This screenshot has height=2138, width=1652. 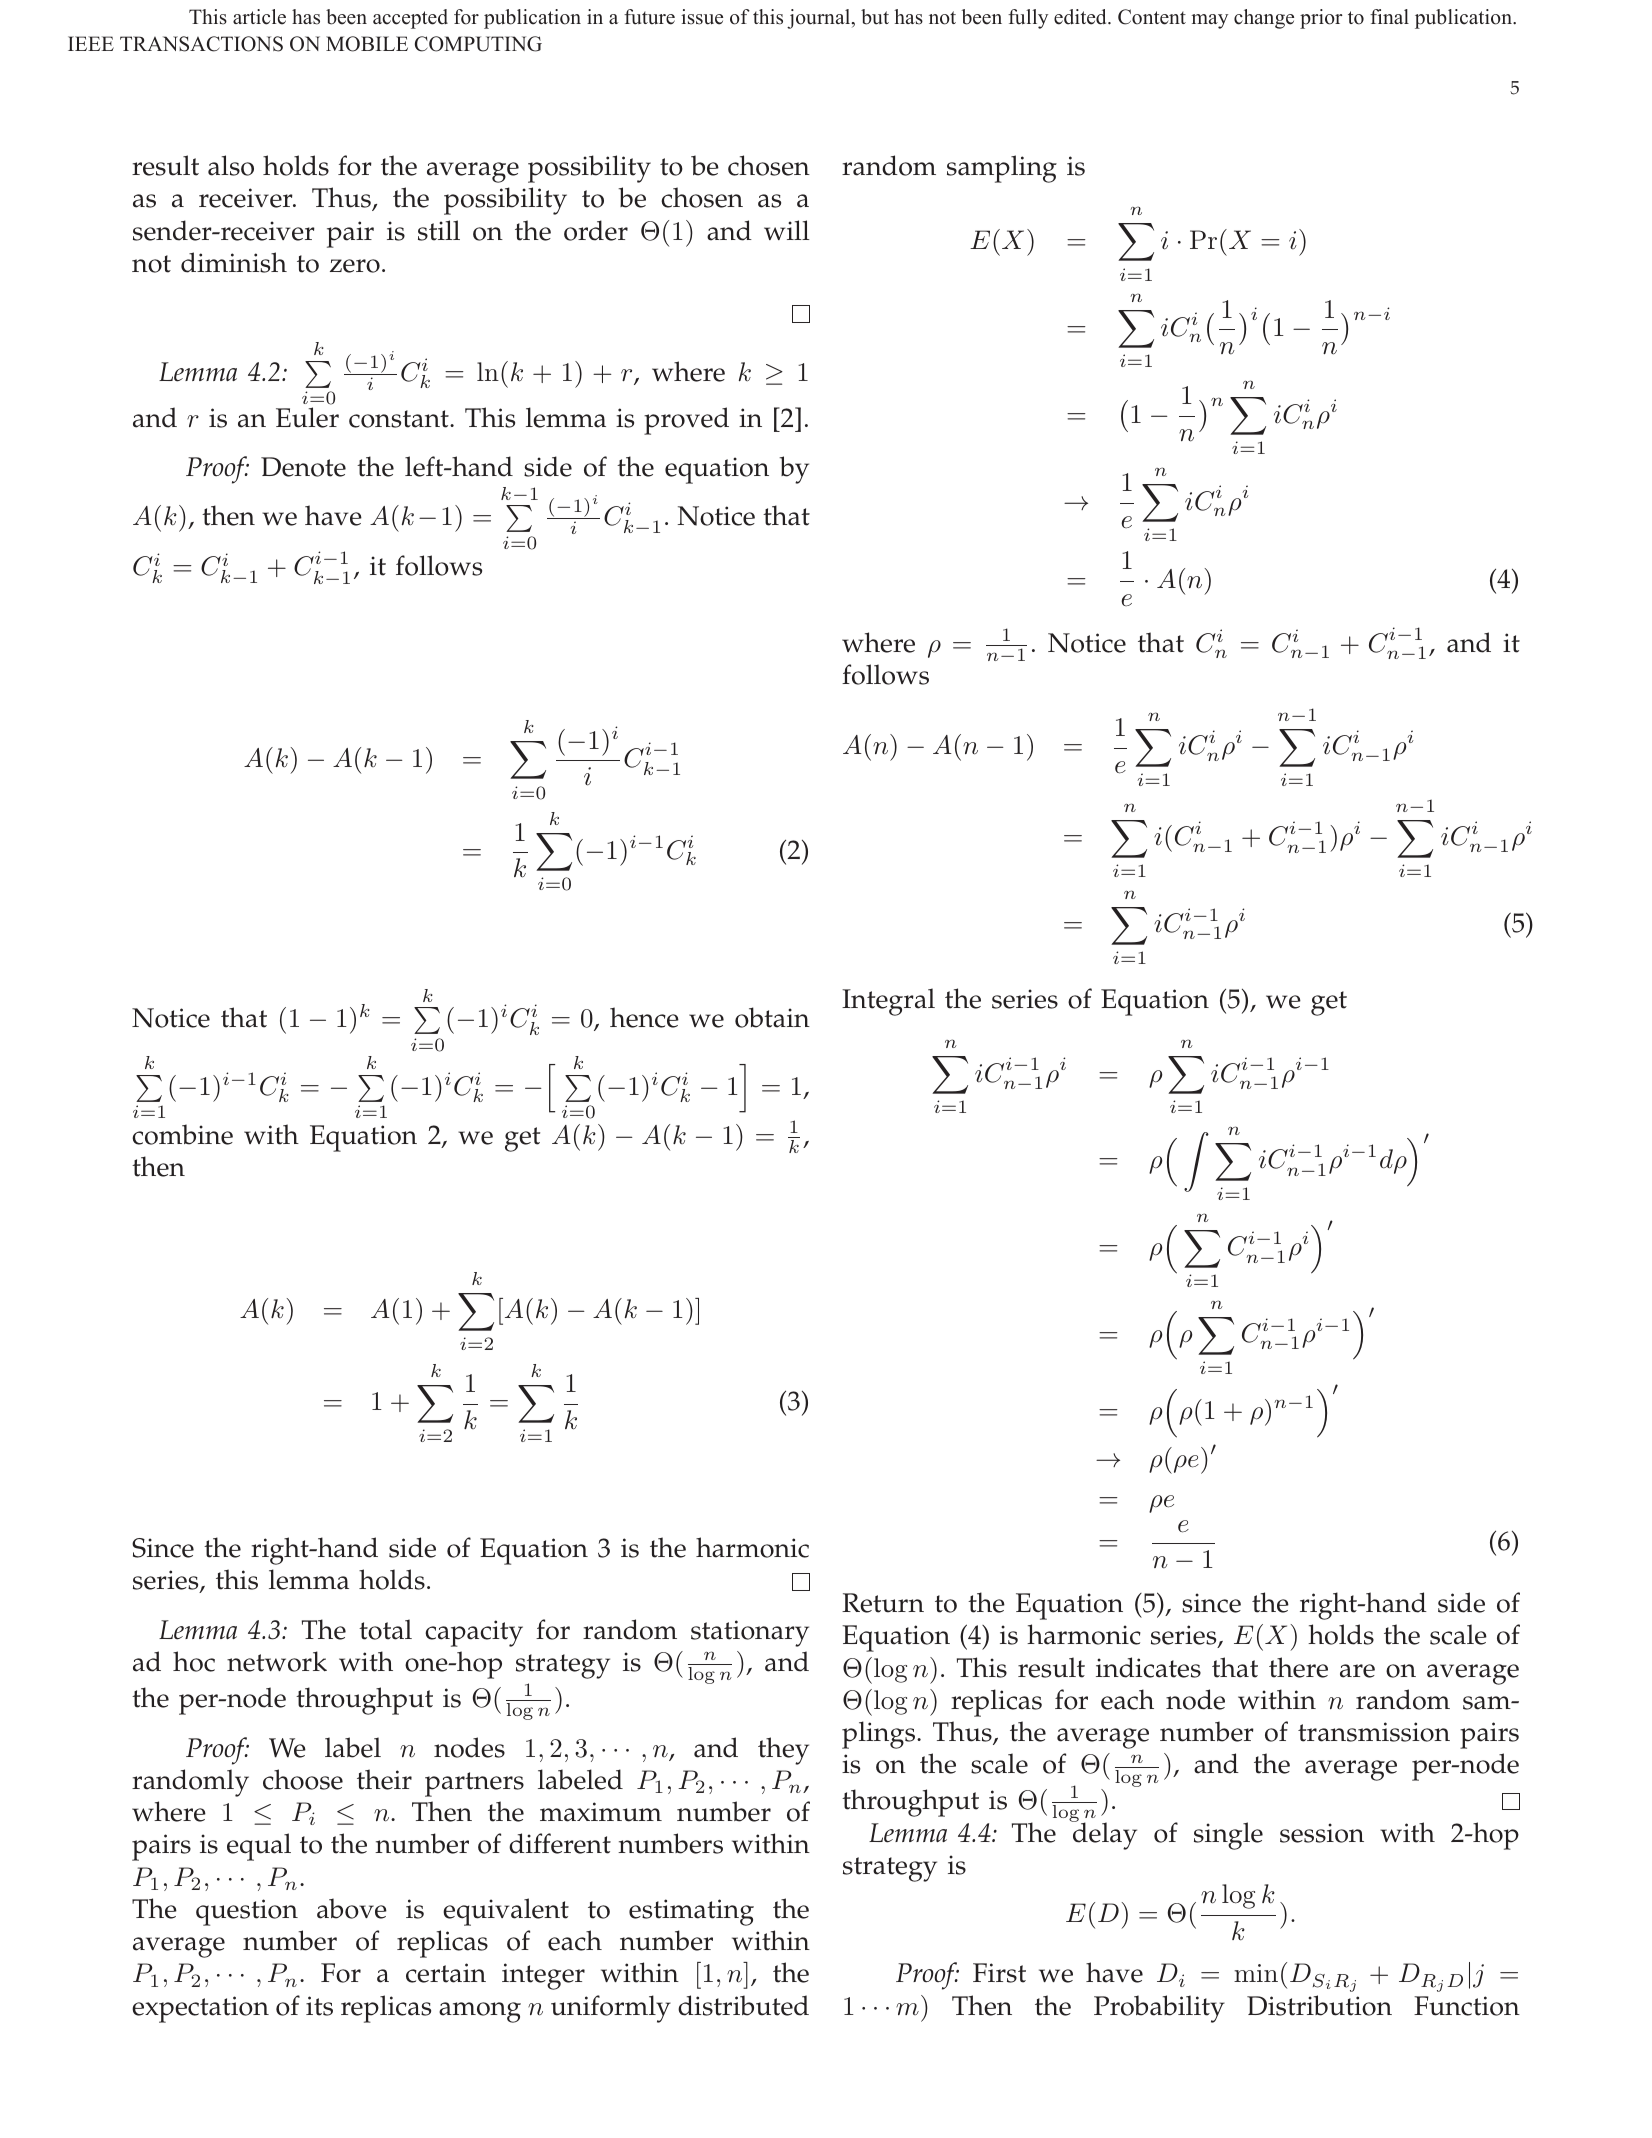 What do you see at coordinates (247, 1912) in the screenshot?
I see `question` at bounding box center [247, 1912].
